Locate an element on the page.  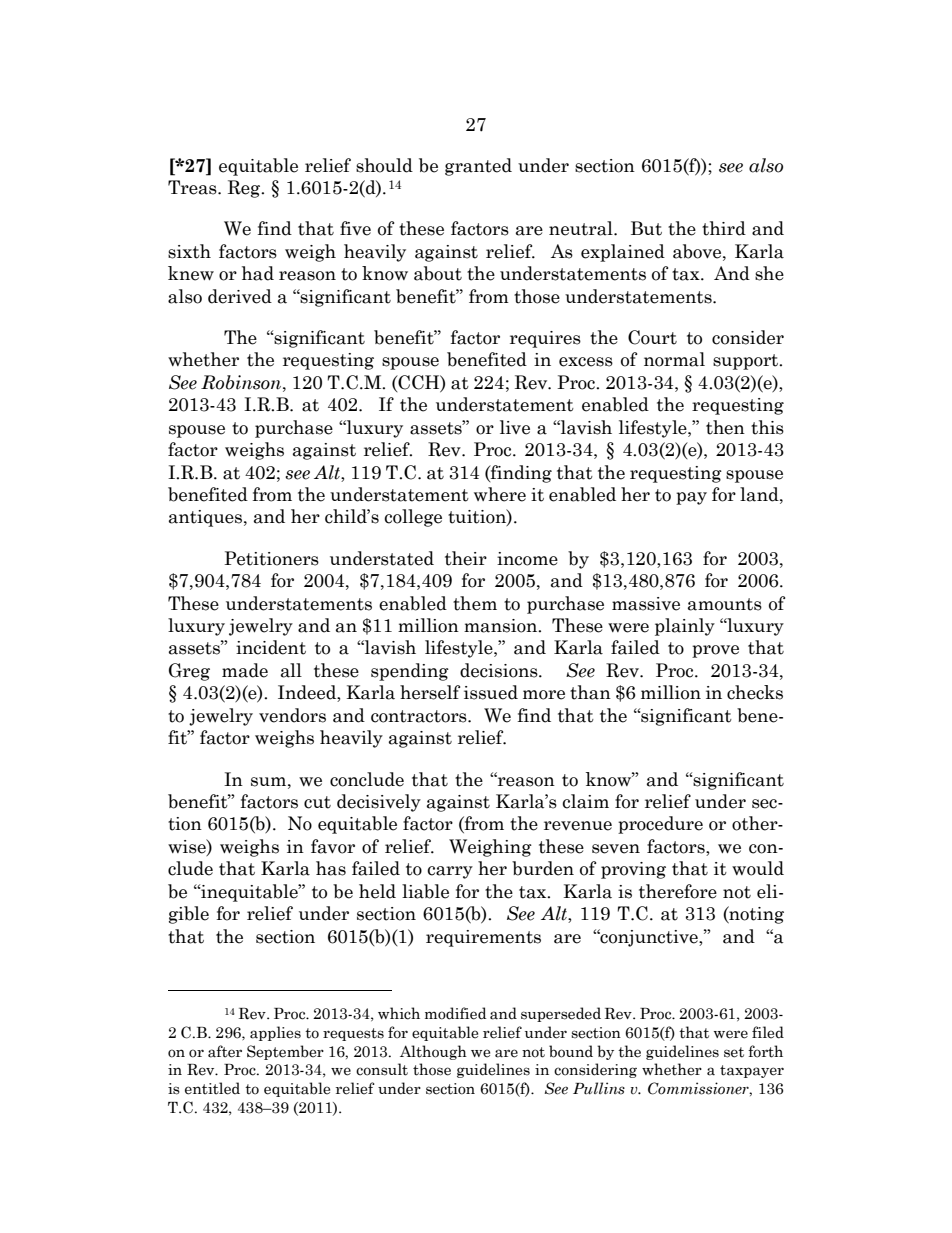
then is located at coordinates (725, 427).
